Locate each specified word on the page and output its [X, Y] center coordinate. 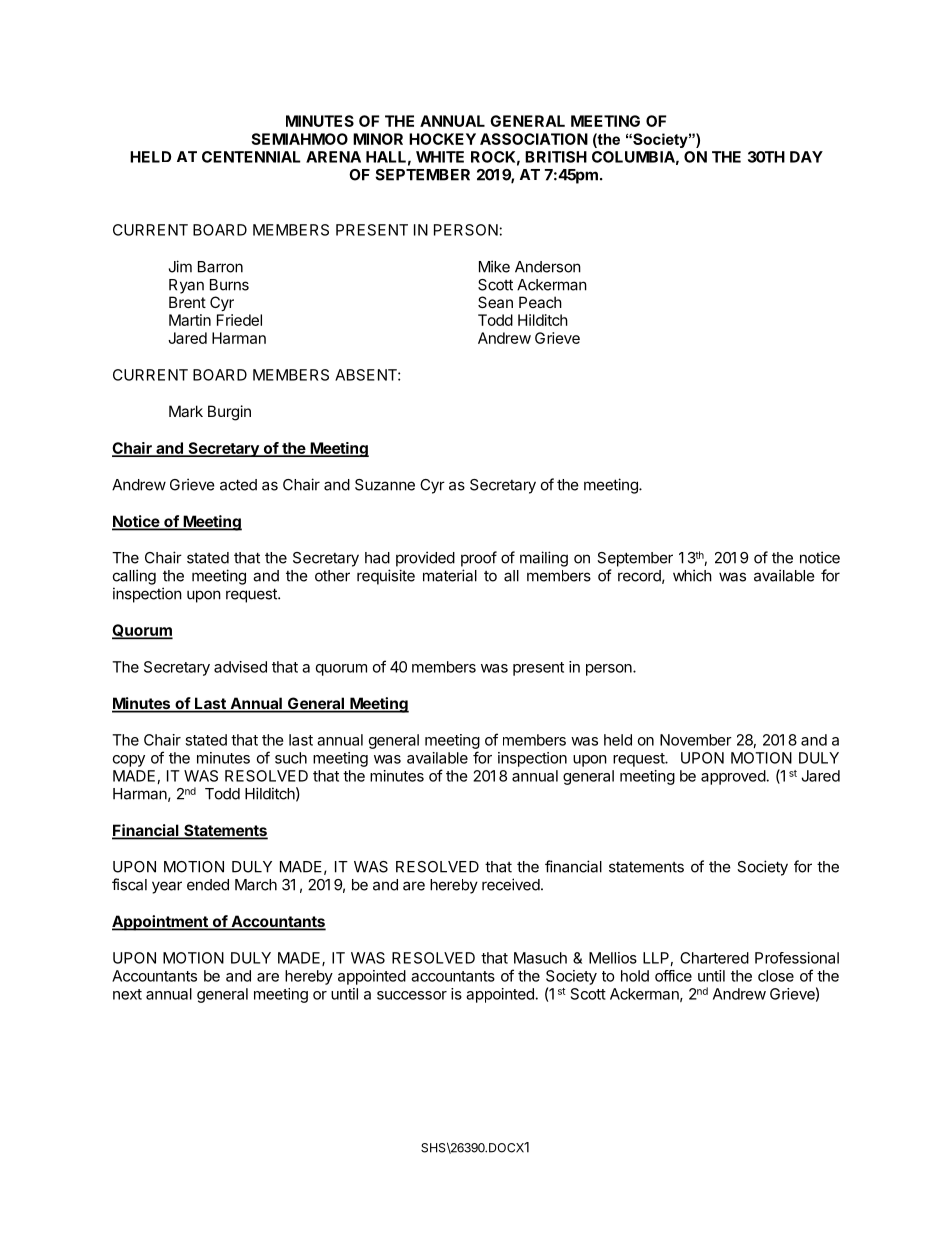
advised [240, 667]
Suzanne [385, 485]
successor [412, 995]
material [450, 575]
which [692, 575]
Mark [186, 411]
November [696, 740]
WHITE [440, 157]
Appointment [161, 923]
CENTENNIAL [251, 157]
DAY [806, 157]
